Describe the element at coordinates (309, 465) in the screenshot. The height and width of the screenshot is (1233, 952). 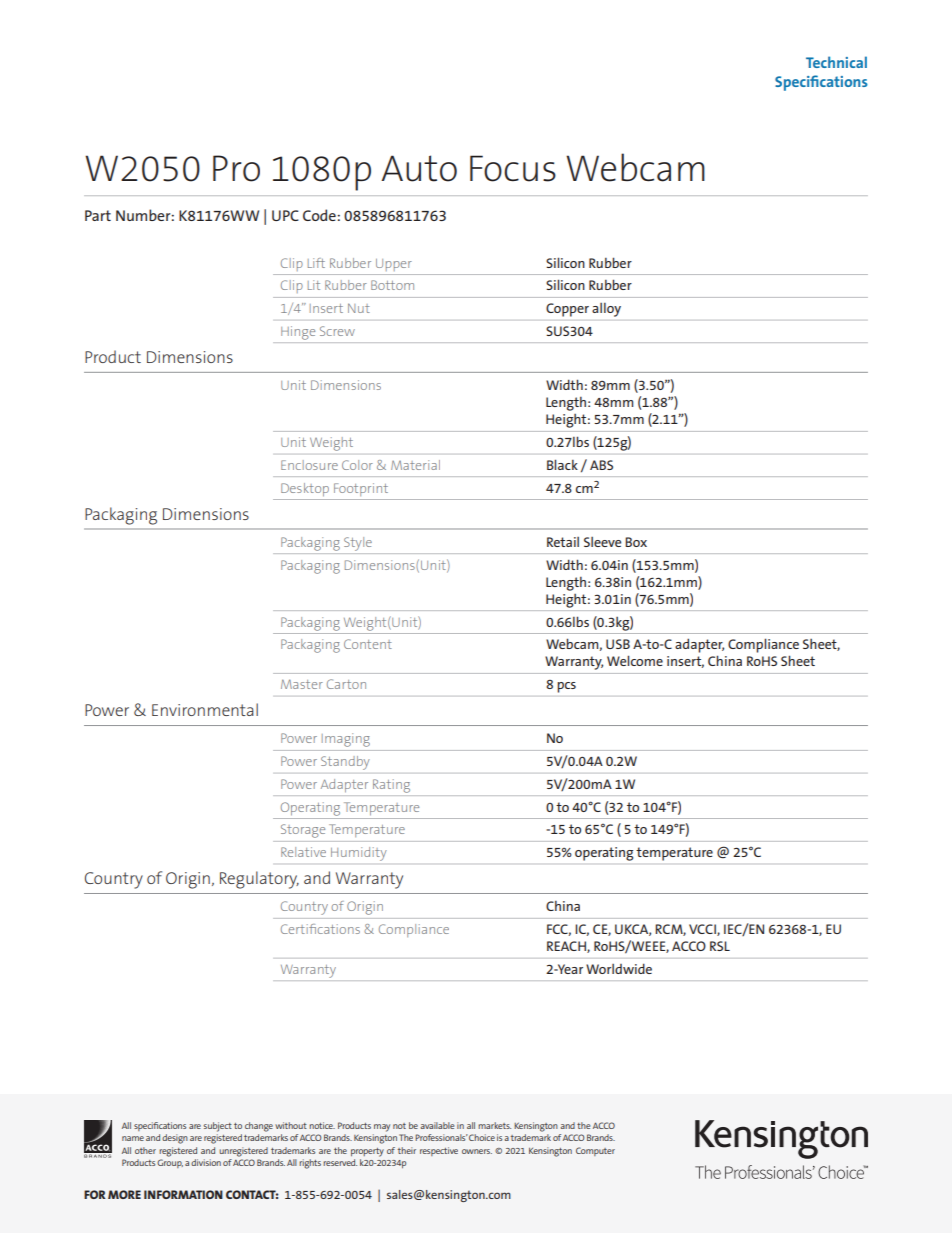
I see `Enclosure` at that location.
